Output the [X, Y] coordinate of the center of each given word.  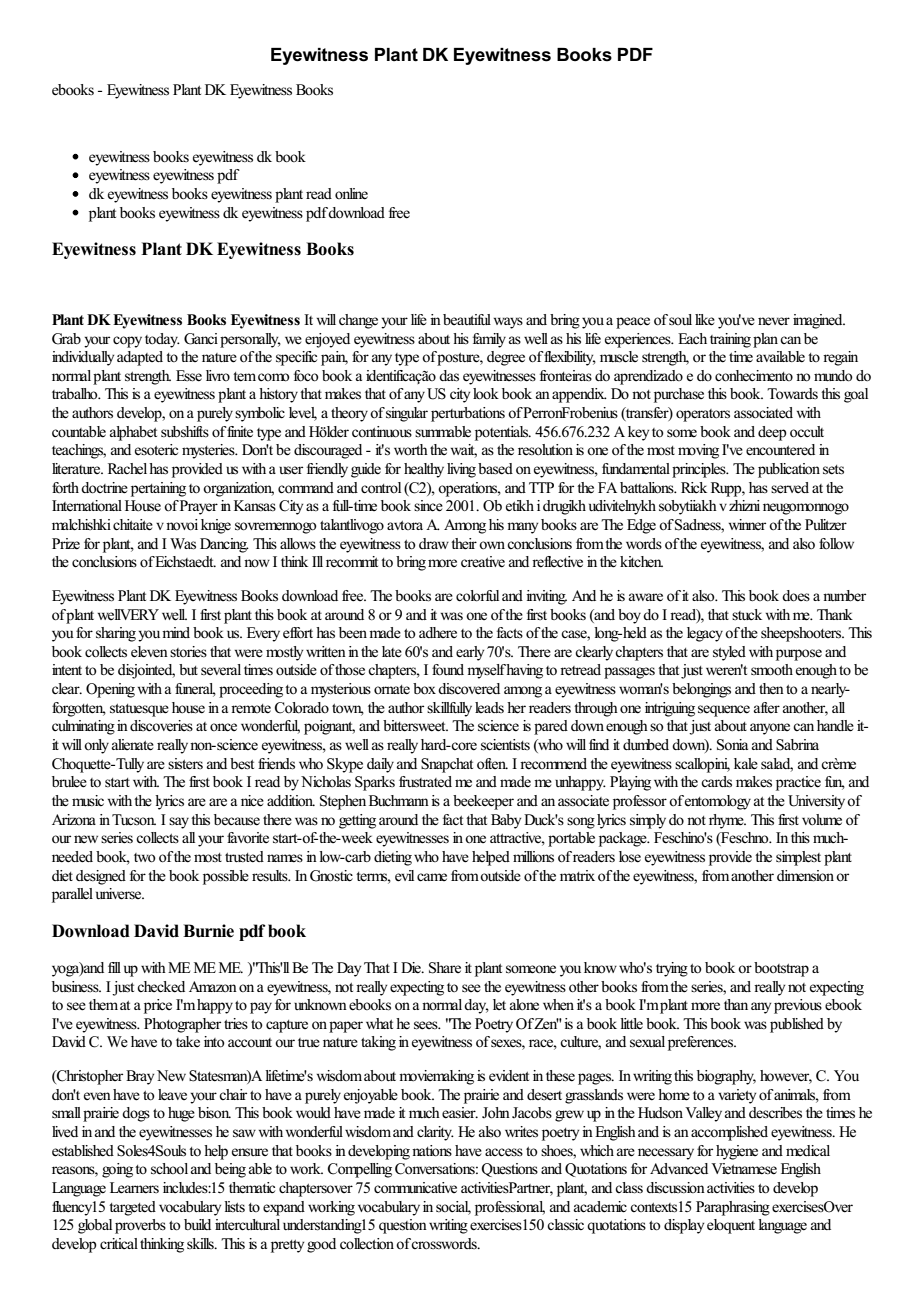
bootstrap [781, 969]
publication [789, 470]
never [774, 321]
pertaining [158, 489]
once [223, 727]
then [771, 688]
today [162, 340]
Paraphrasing [733, 1208]
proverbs [140, 1226]
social [453, 1207]
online [351, 194]
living [461, 470]
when [558, 1005]
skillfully [449, 709]
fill [114, 967]
